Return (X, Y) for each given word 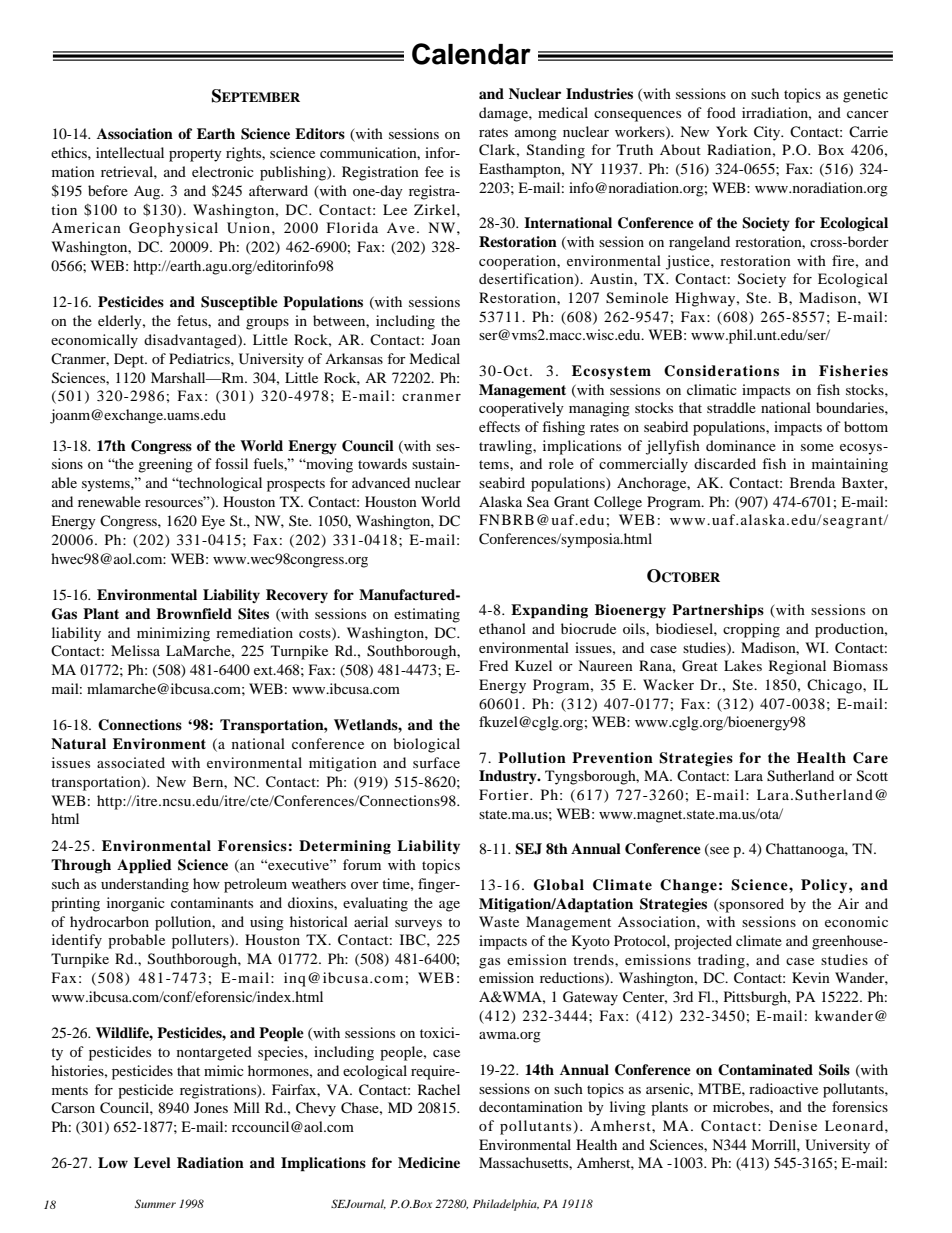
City (768, 133)
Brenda (812, 482)
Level (152, 1162)
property (195, 155)
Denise (793, 1125)
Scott (872, 776)
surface (436, 762)
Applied (144, 866)
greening (165, 465)
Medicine (429, 1162)
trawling (506, 447)
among (536, 135)
